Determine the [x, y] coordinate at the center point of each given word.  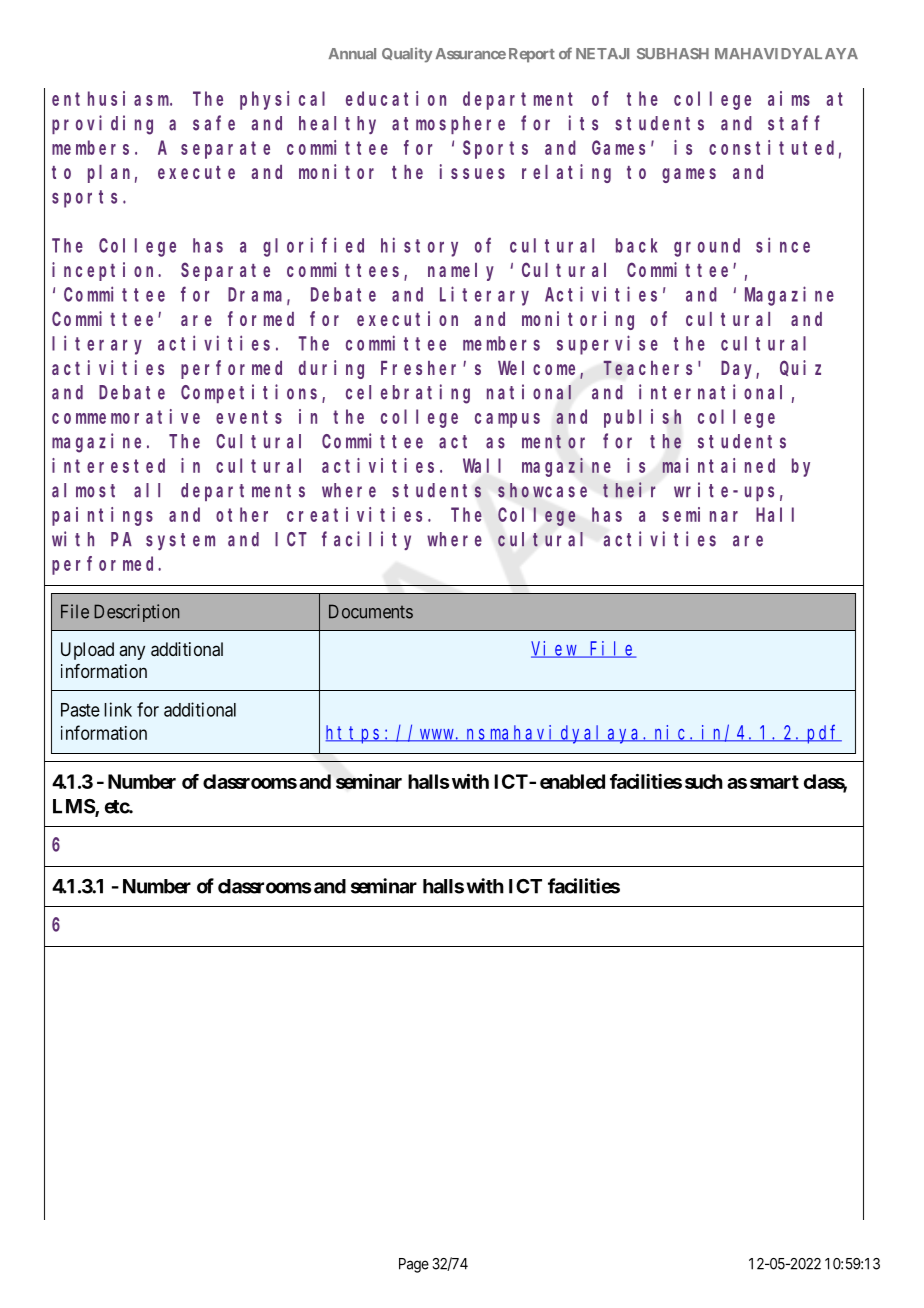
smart [774, 782]
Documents [371, 611]
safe [214, 123]
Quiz [800, 368]
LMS [74, 807]
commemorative [126, 416]
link [118, 709]
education [396, 98]
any [132, 652]
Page [414, 1265]
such [704, 781]
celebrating [408, 394]
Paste [80, 710]
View [555, 649]
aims [789, 98]
